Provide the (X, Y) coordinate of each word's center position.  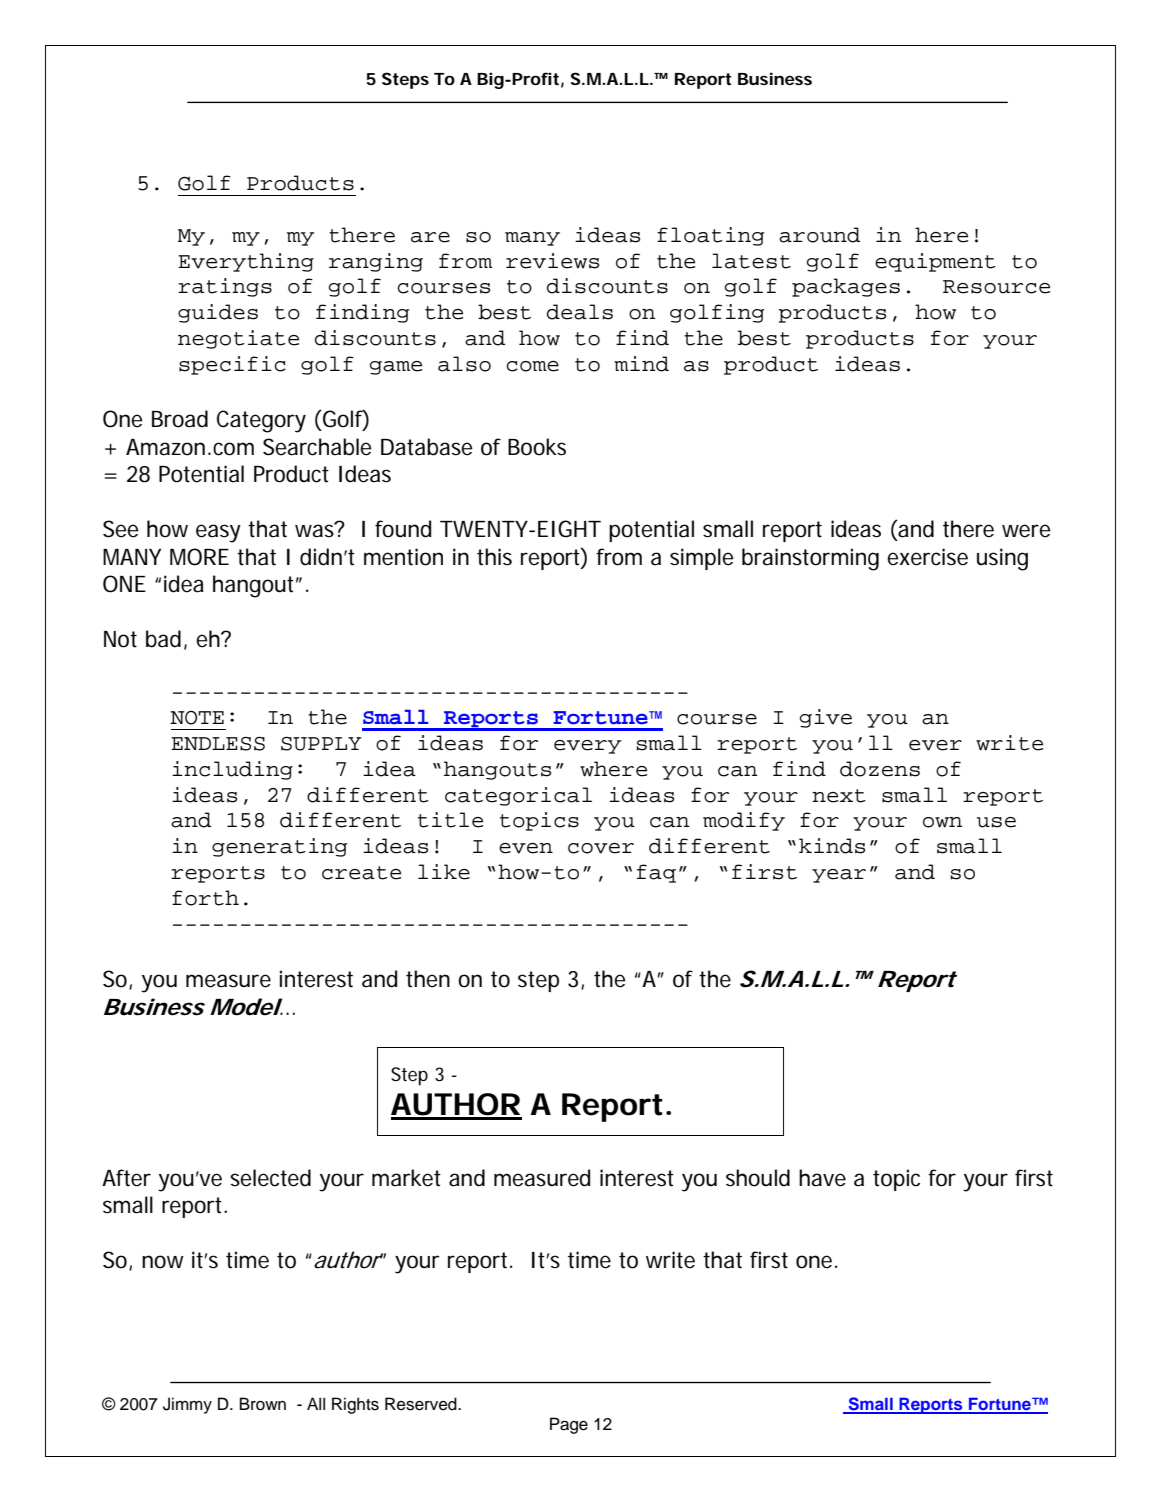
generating (279, 847)
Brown (263, 1404)
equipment (935, 262)
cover (601, 848)
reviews (552, 261)
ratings (225, 287)
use (996, 822)
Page (569, 1425)
